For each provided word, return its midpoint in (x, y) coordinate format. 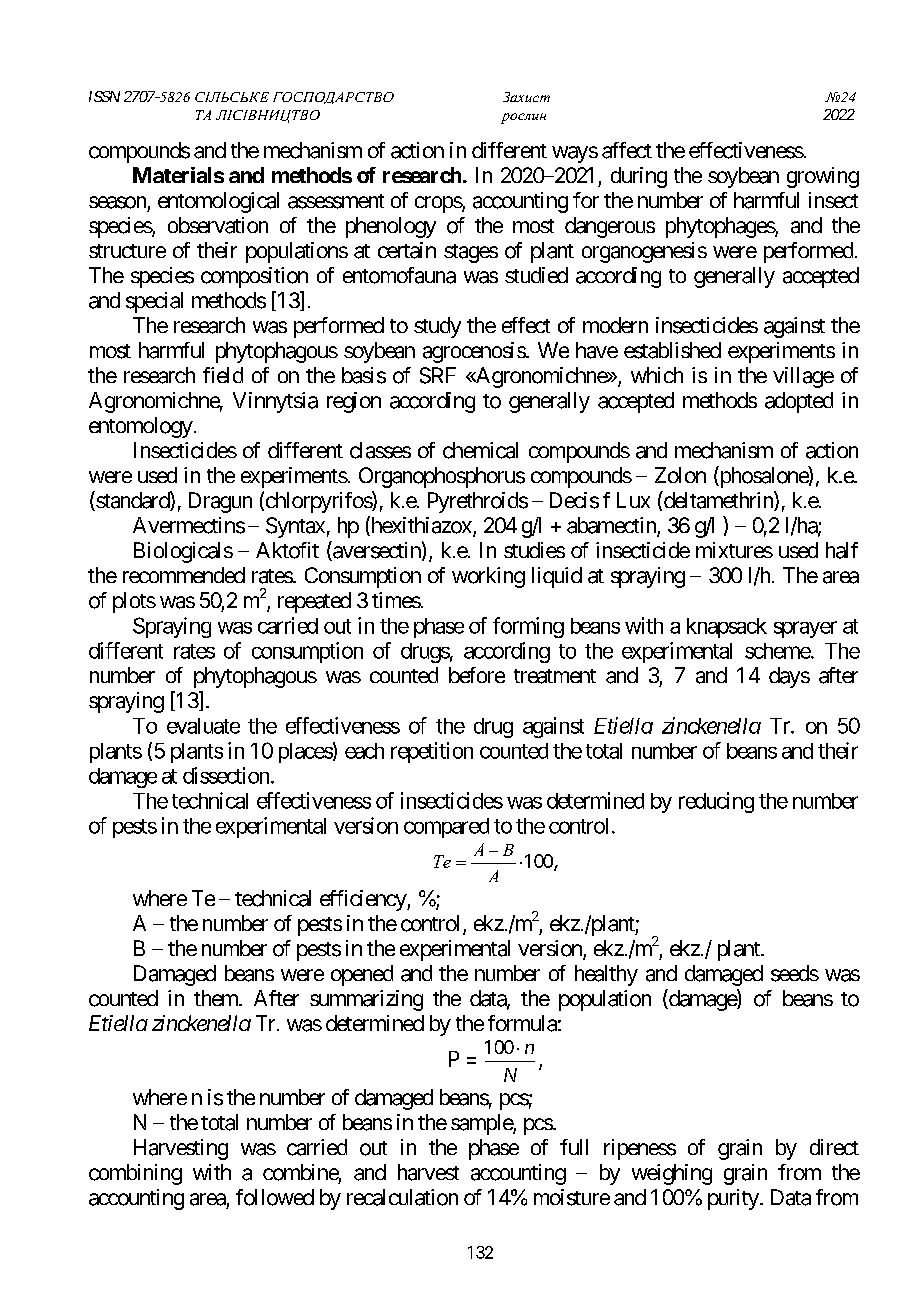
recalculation (402, 1197)
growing (823, 177)
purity (733, 1199)
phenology (391, 227)
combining (135, 1174)
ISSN (104, 96)
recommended (184, 575)
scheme (778, 651)
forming (528, 627)
